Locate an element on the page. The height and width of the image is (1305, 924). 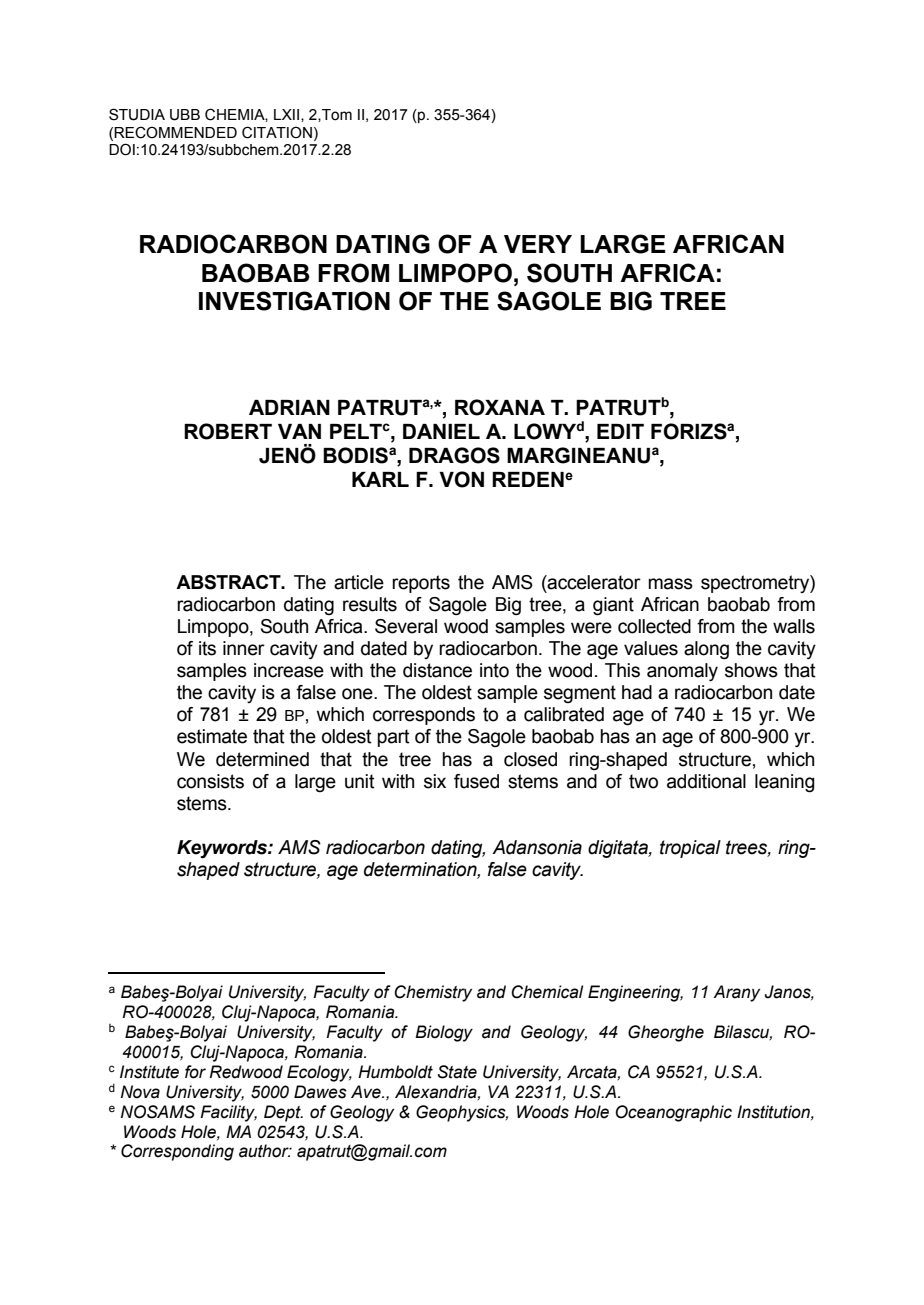
fused is located at coordinates (476, 781).
